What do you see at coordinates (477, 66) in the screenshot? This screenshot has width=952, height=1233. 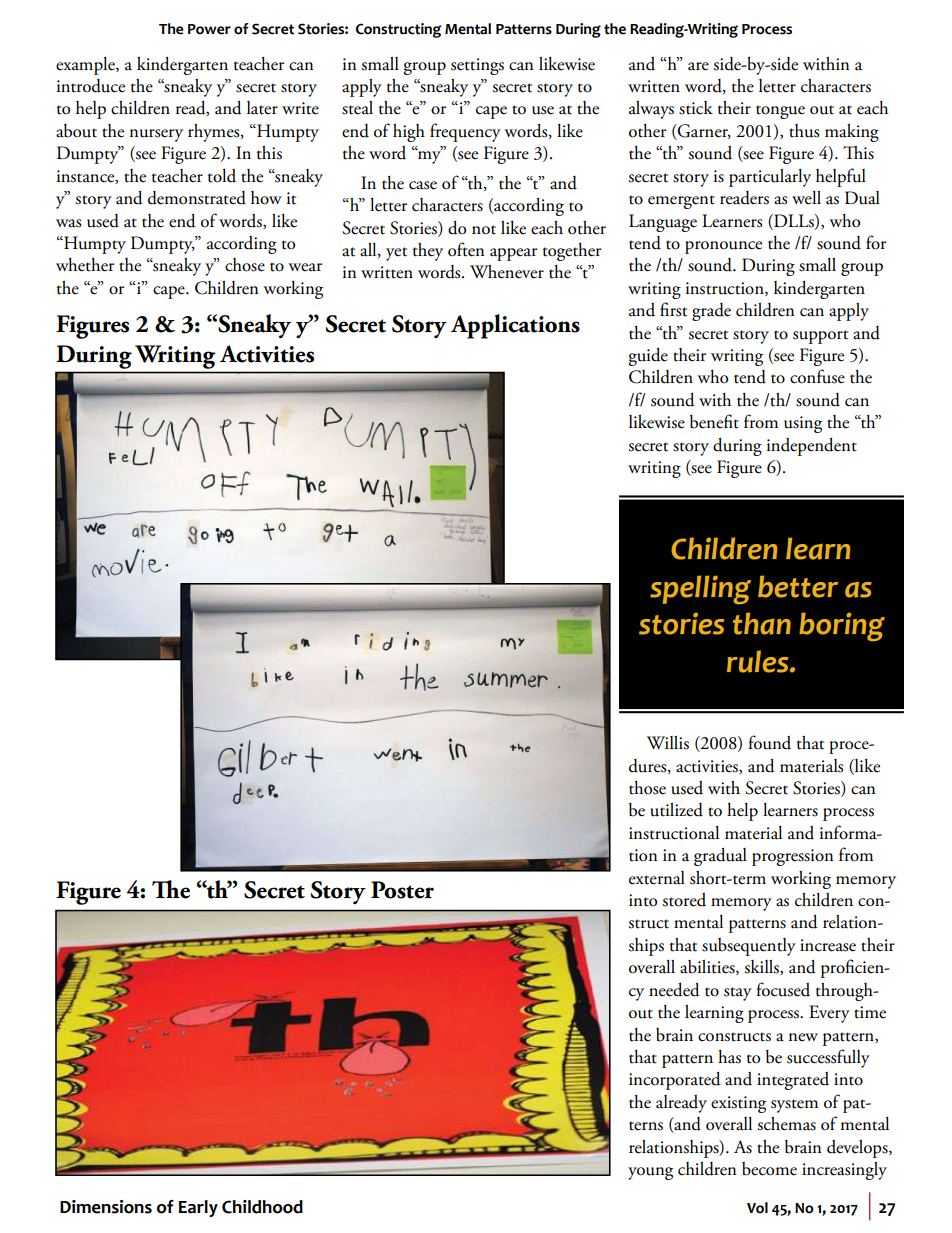 I see `settings` at bounding box center [477, 66].
